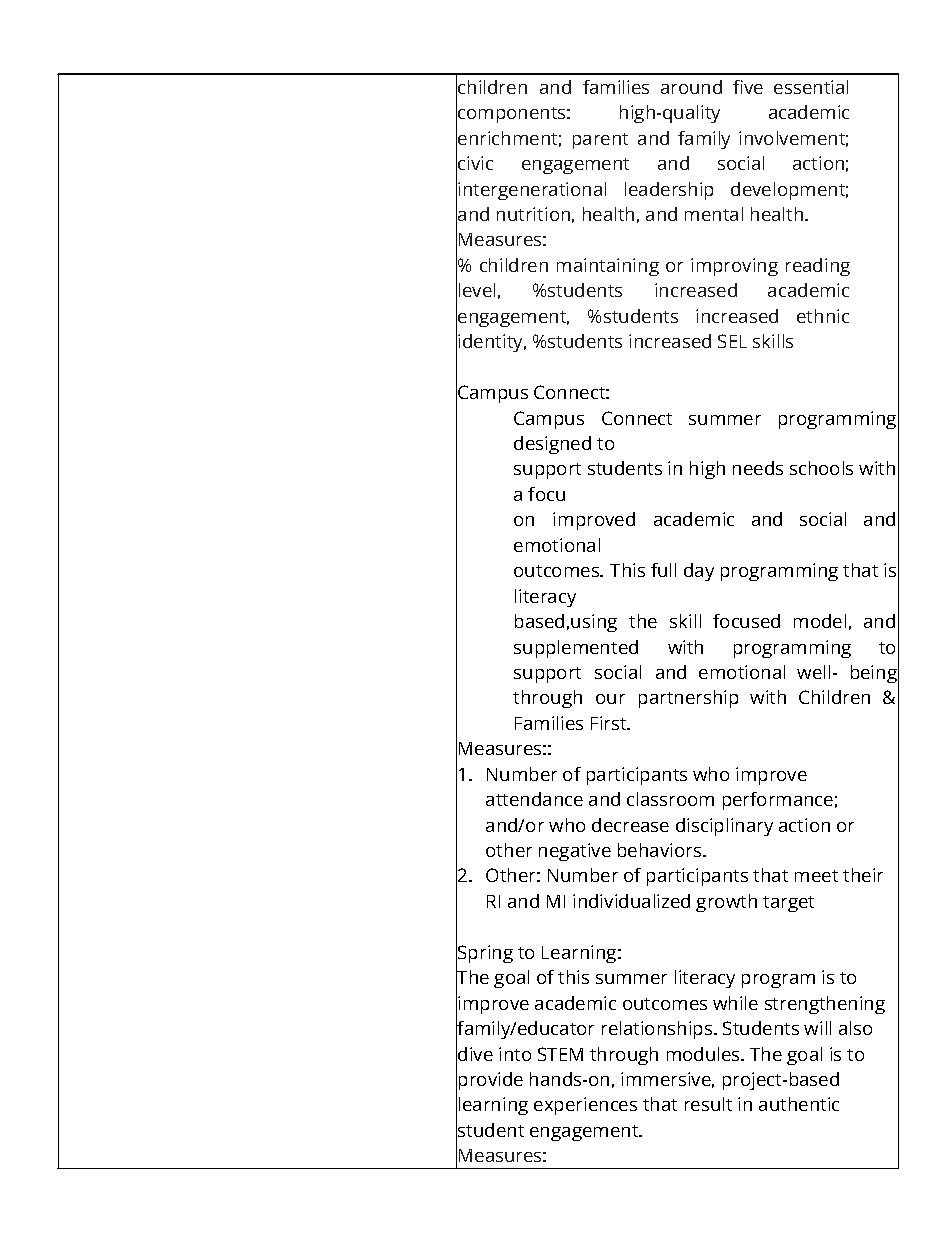  What do you see at coordinates (515, 1054) in the screenshot?
I see `into` at bounding box center [515, 1054].
